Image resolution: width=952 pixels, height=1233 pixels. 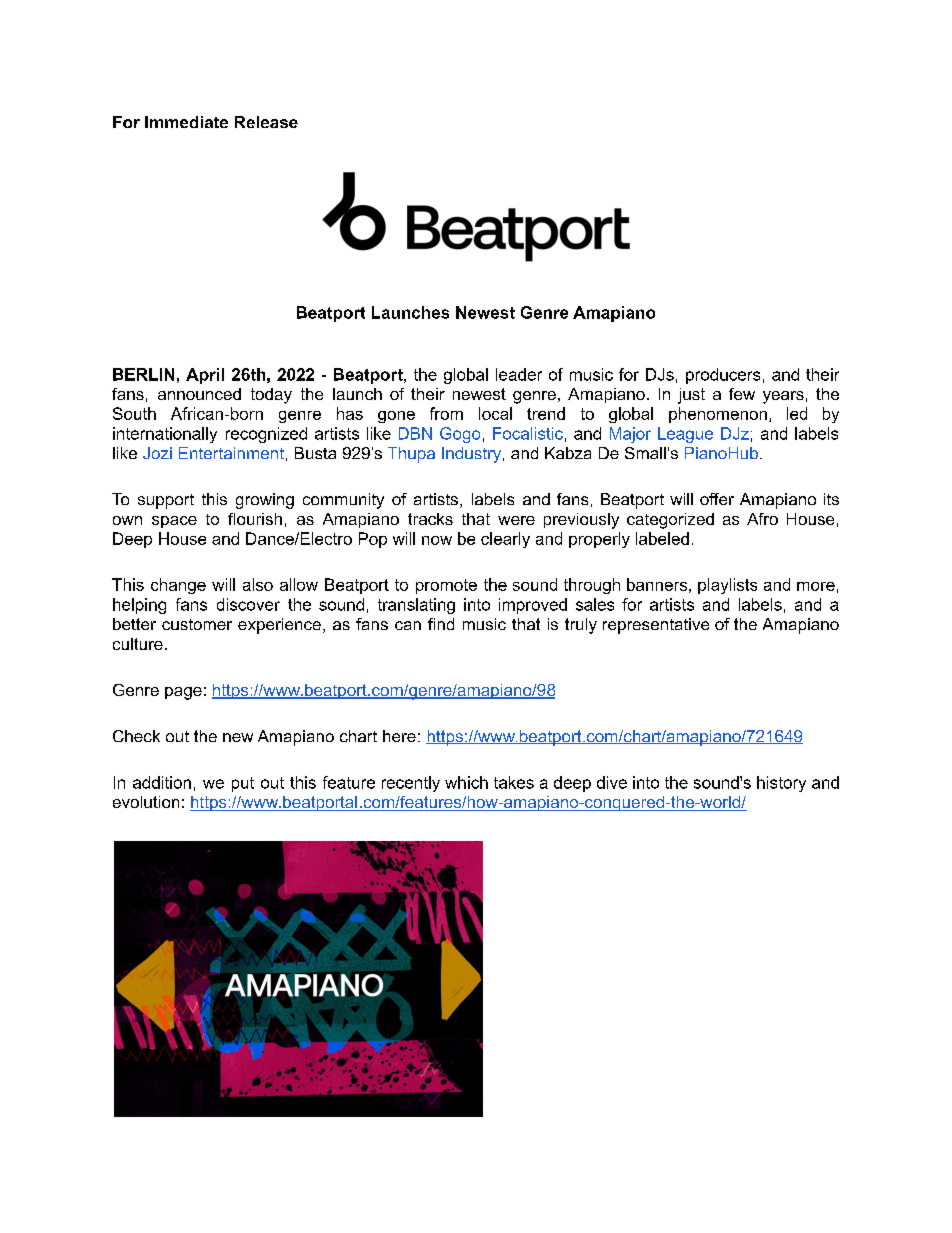 I want to click on producers, so click(x=723, y=376).
